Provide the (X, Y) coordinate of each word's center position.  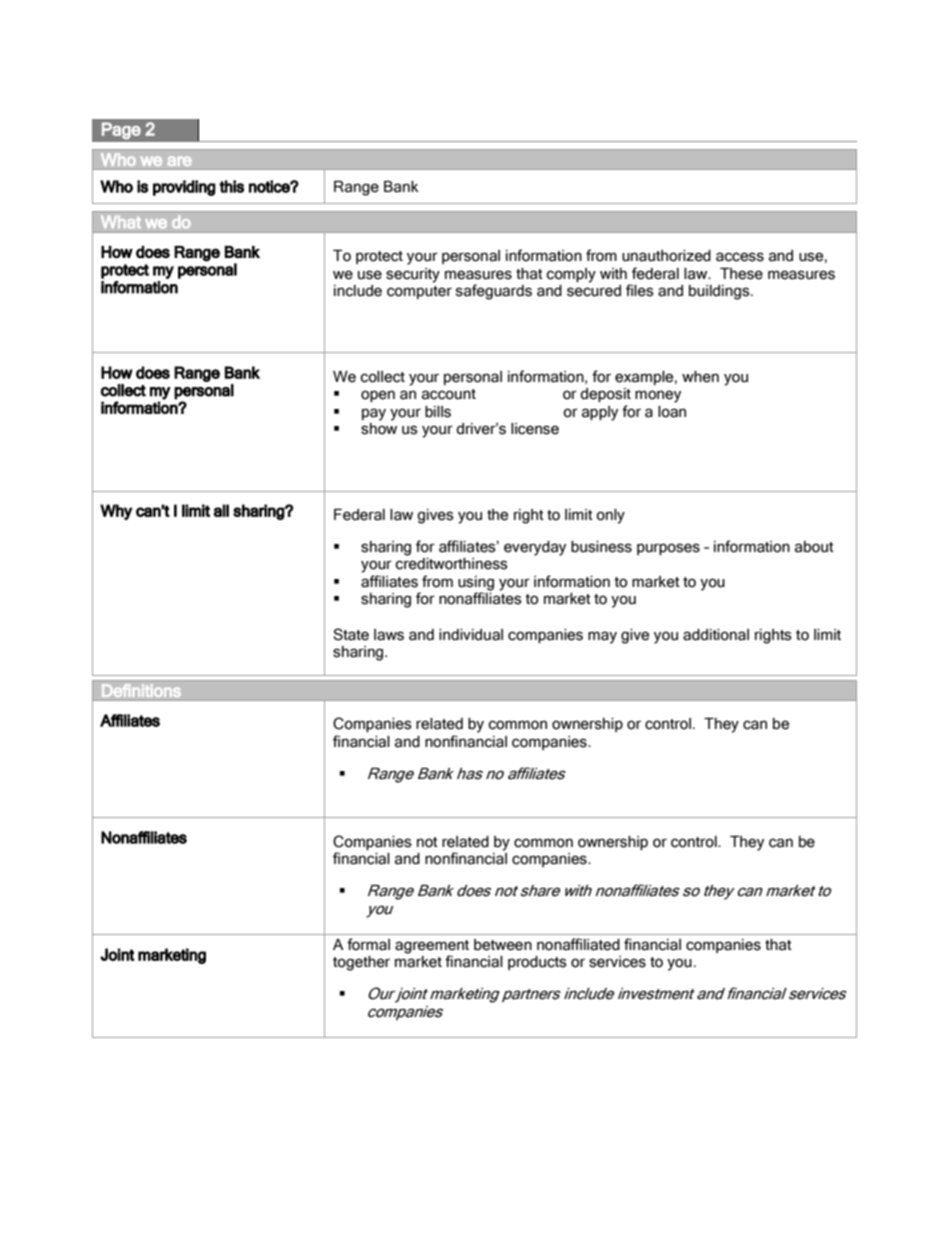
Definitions (141, 690)
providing (184, 188)
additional (716, 635)
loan (672, 412)
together (361, 963)
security (413, 275)
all (221, 510)
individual (471, 635)
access (740, 257)
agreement (432, 947)
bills (438, 412)
